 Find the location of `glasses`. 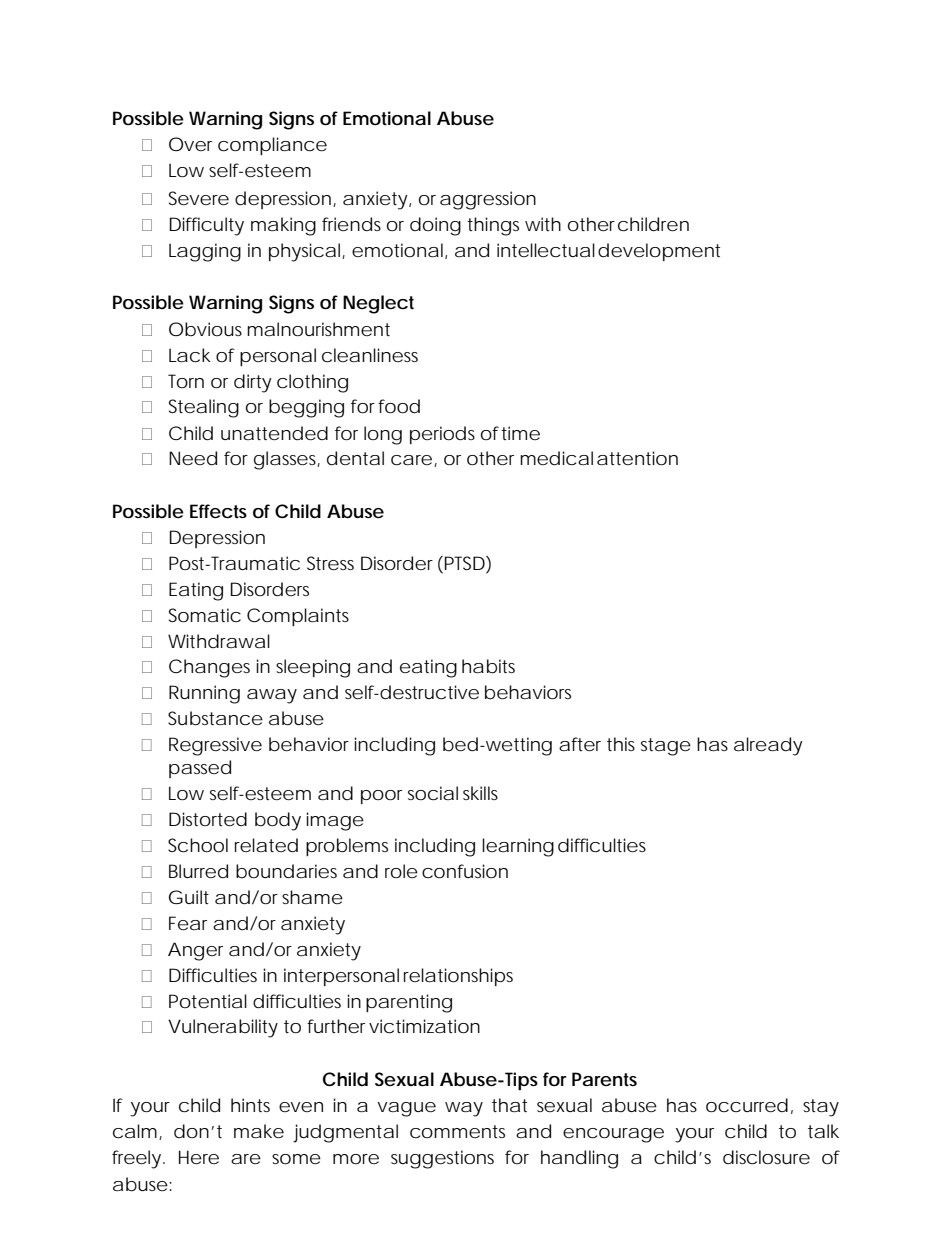

glasses is located at coordinates (285, 460).
